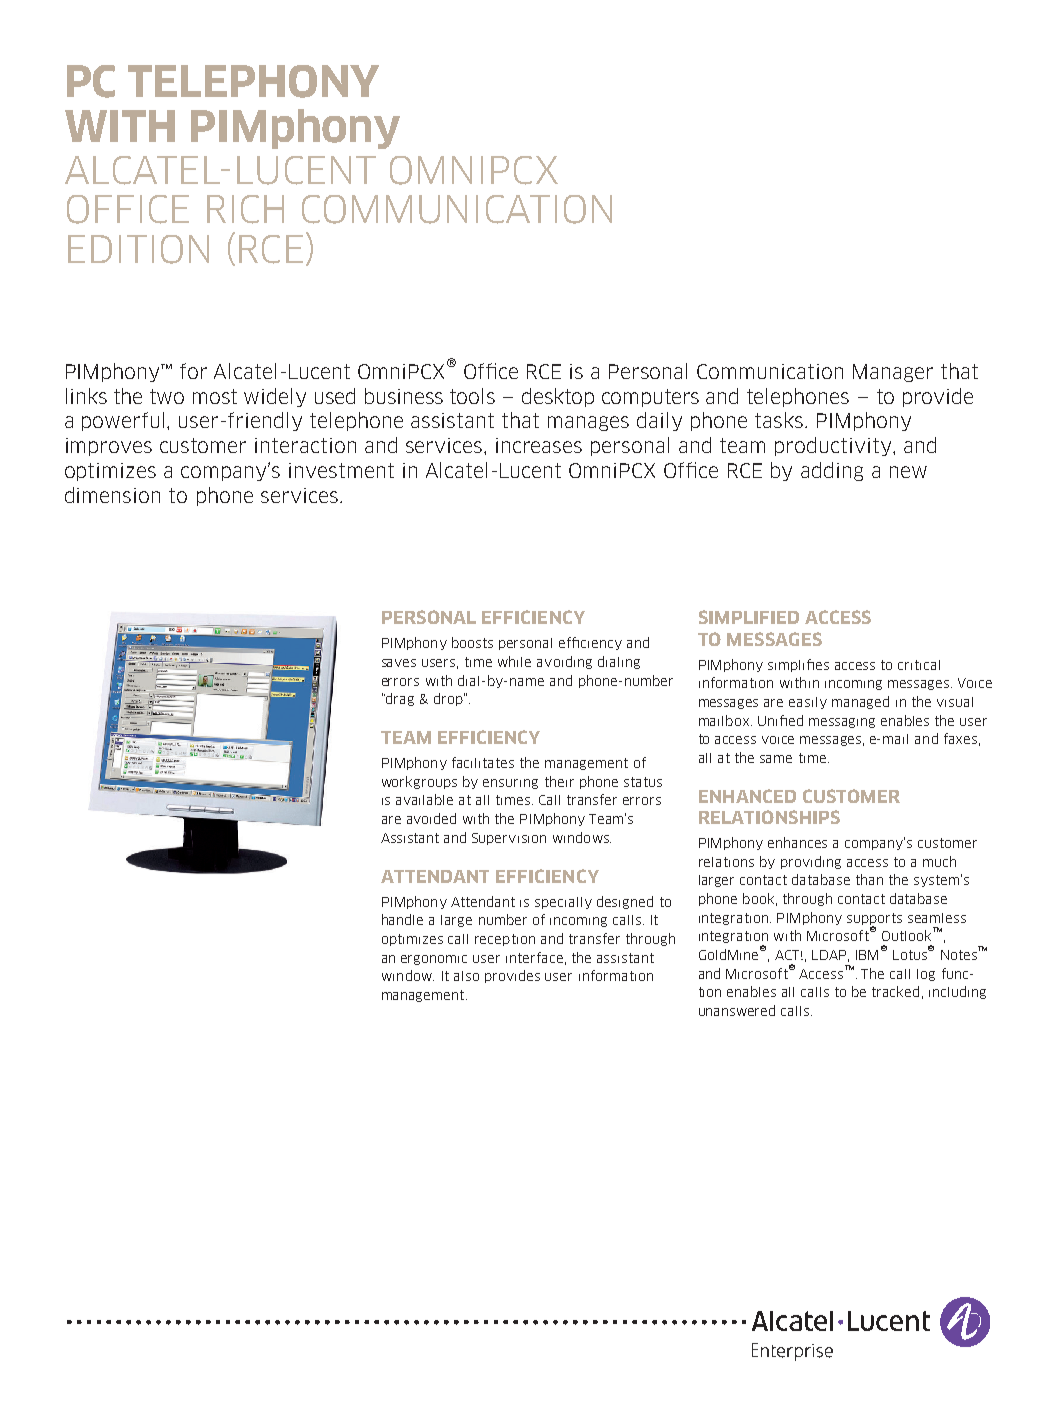  I want to click on Manager, so click(893, 373).
